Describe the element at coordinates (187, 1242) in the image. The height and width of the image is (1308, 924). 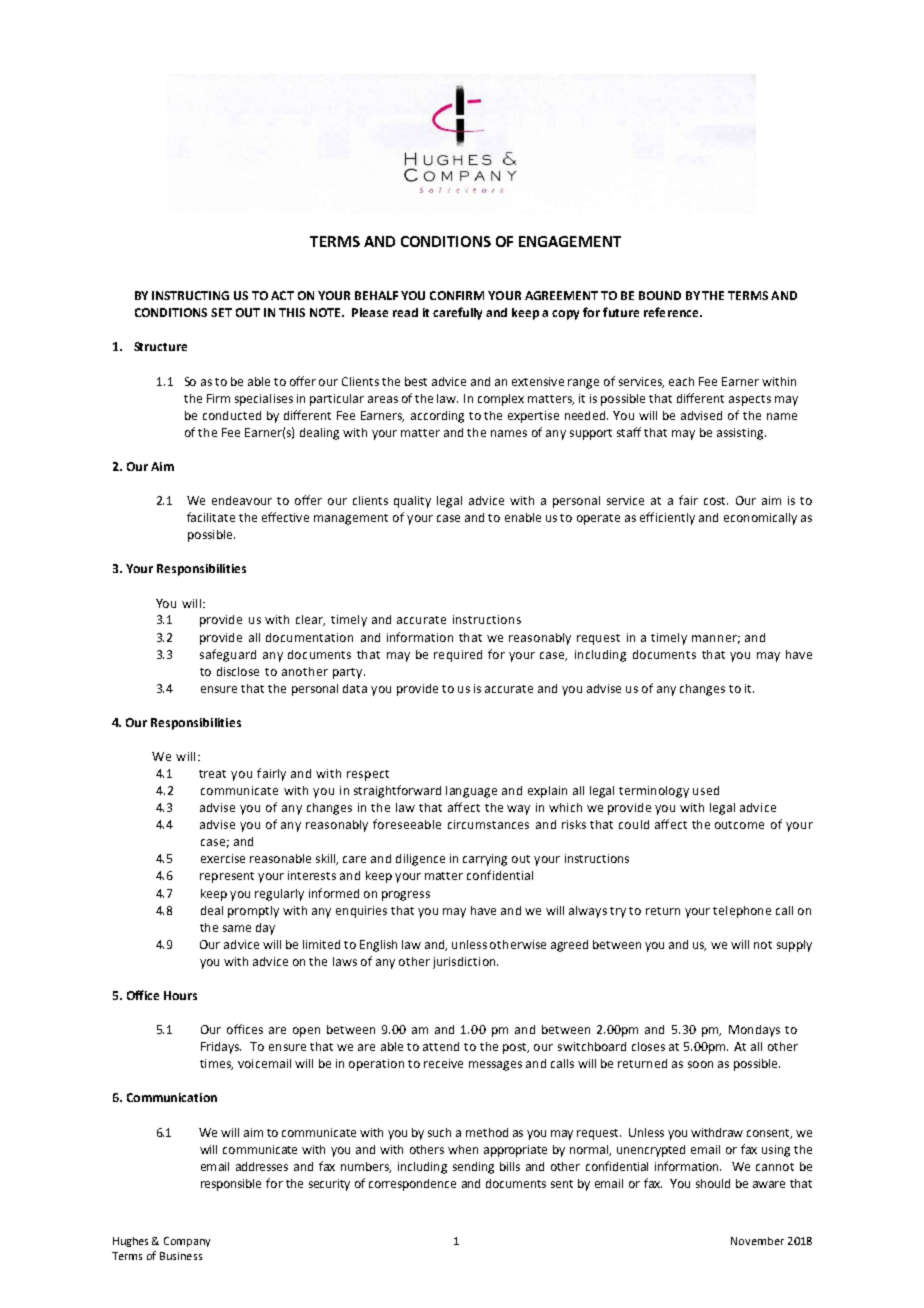
I see `Company` at that location.
